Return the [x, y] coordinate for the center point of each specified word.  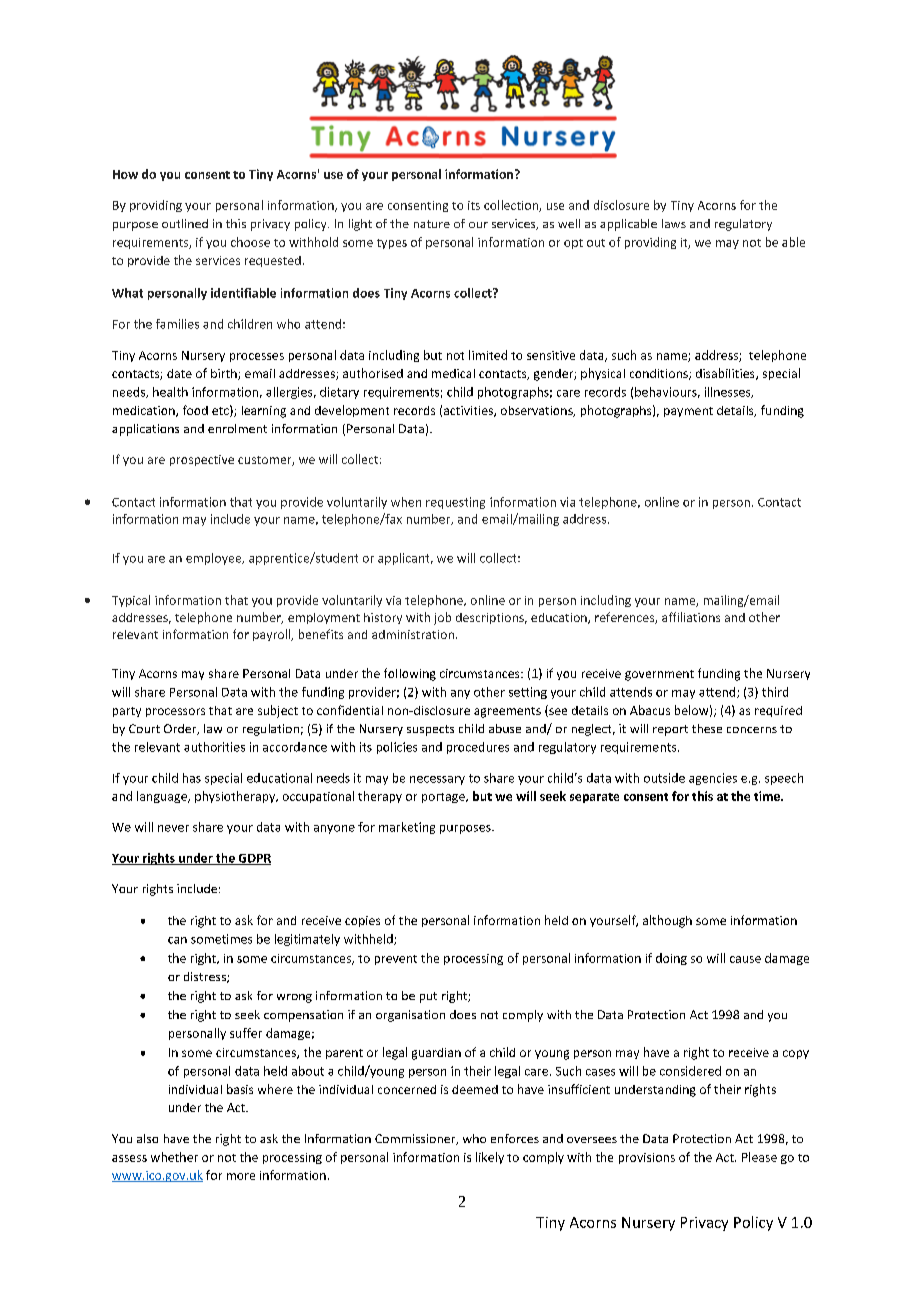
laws [674, 223]
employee [215, 559]
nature [432, 224]
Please [759, 1157]
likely [490, 1158]
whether [174, 1157]
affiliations [691, 617]
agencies [713, 779]
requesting [455, 503]
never [173, 828]
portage [444, 798]
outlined [185, 223]
